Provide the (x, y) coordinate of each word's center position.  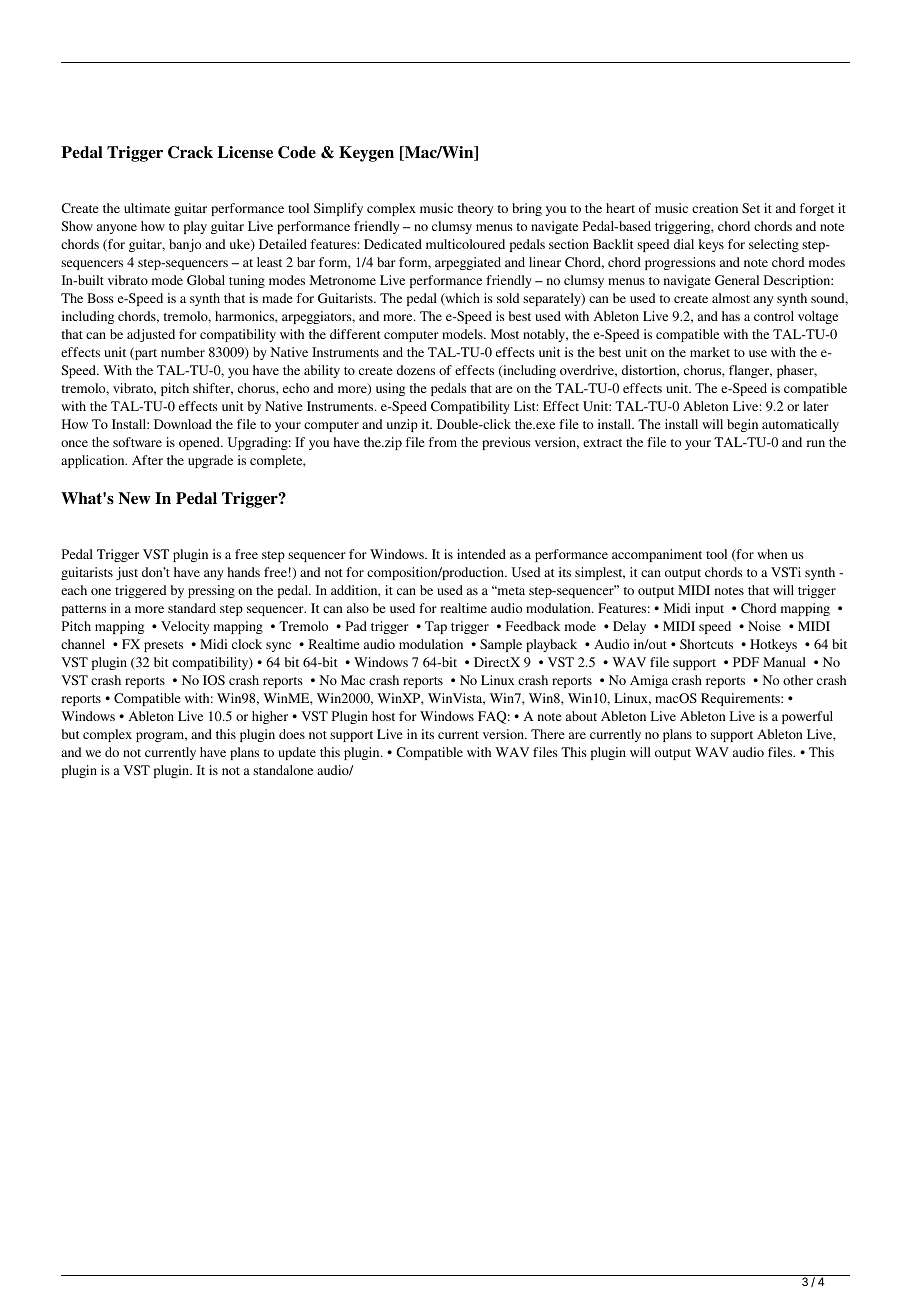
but (71, 734)
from (443, 442)
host (383, 716)
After (147, 460)
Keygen (366, 154)
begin (742, 425)
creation (715, 208)
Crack (190, 152)
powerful (807, 717)
